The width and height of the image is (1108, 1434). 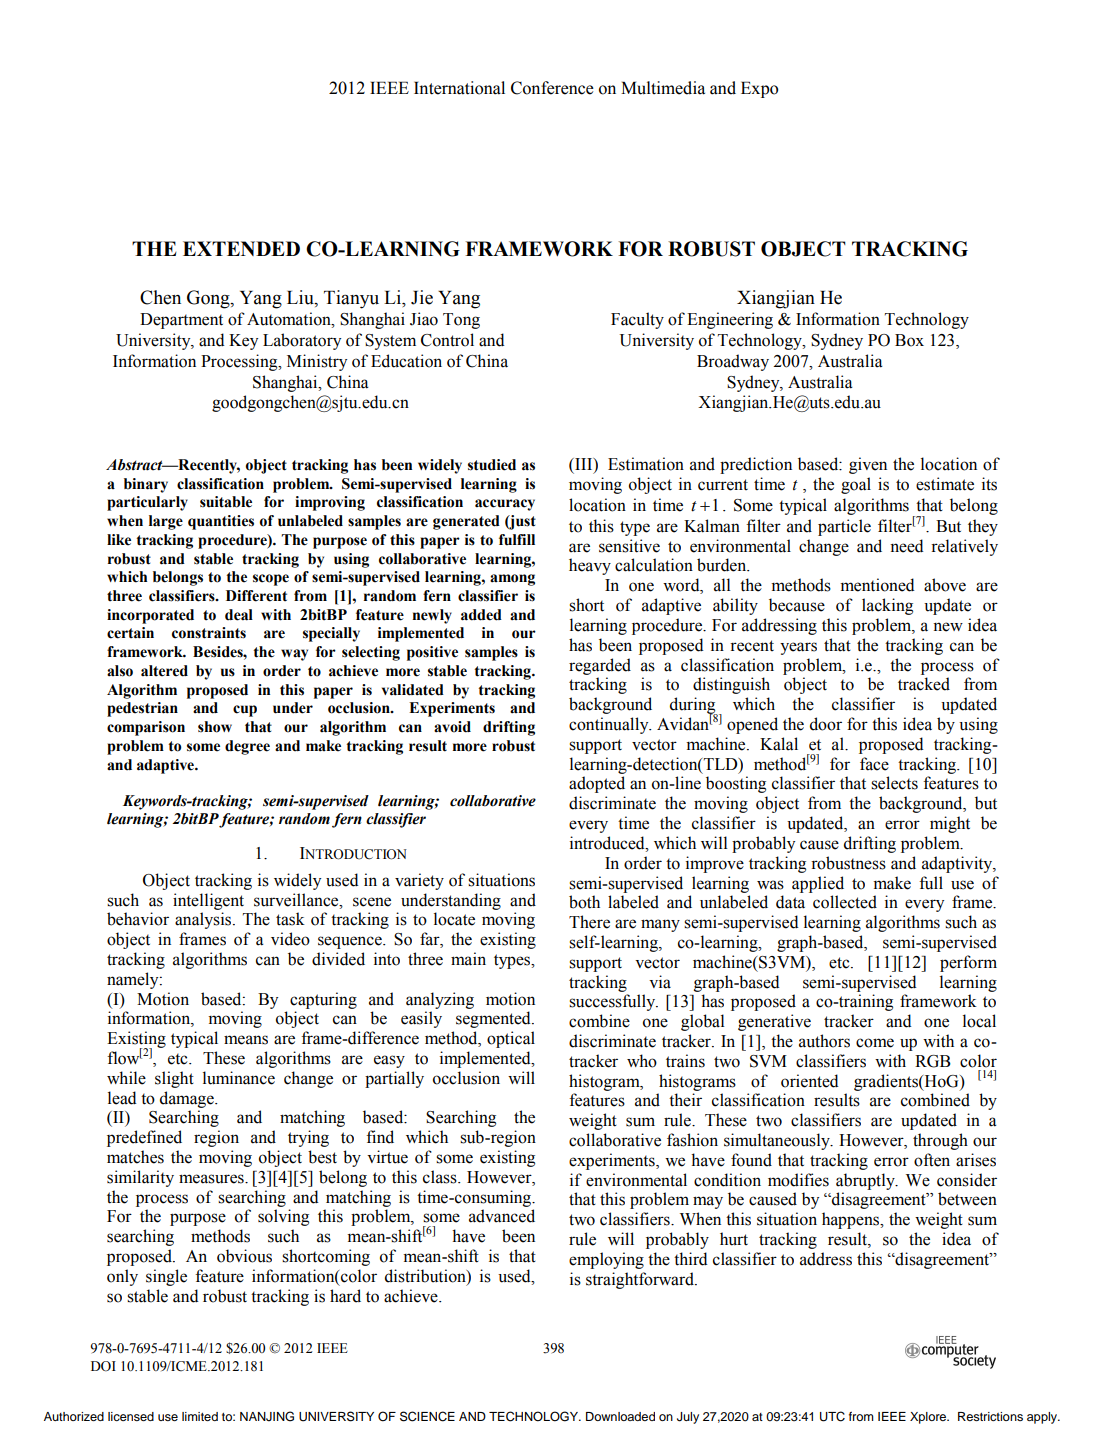 What do you see at coordinates (200, 1416) in the image?
I see `limited` at bounding box center [200, 1416].
